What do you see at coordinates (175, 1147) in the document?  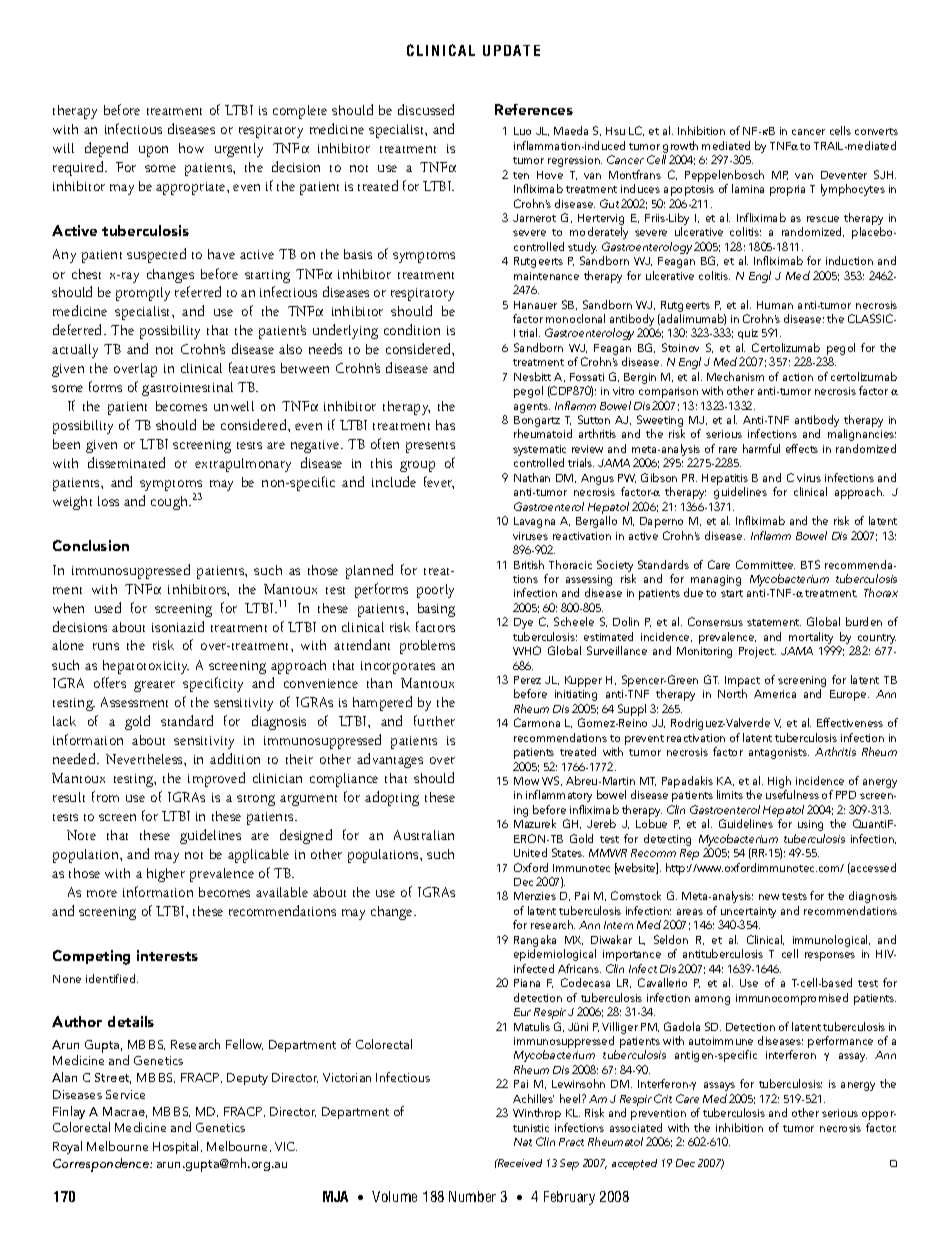 I see `Hospital` at bounding box center [175, 1147].
